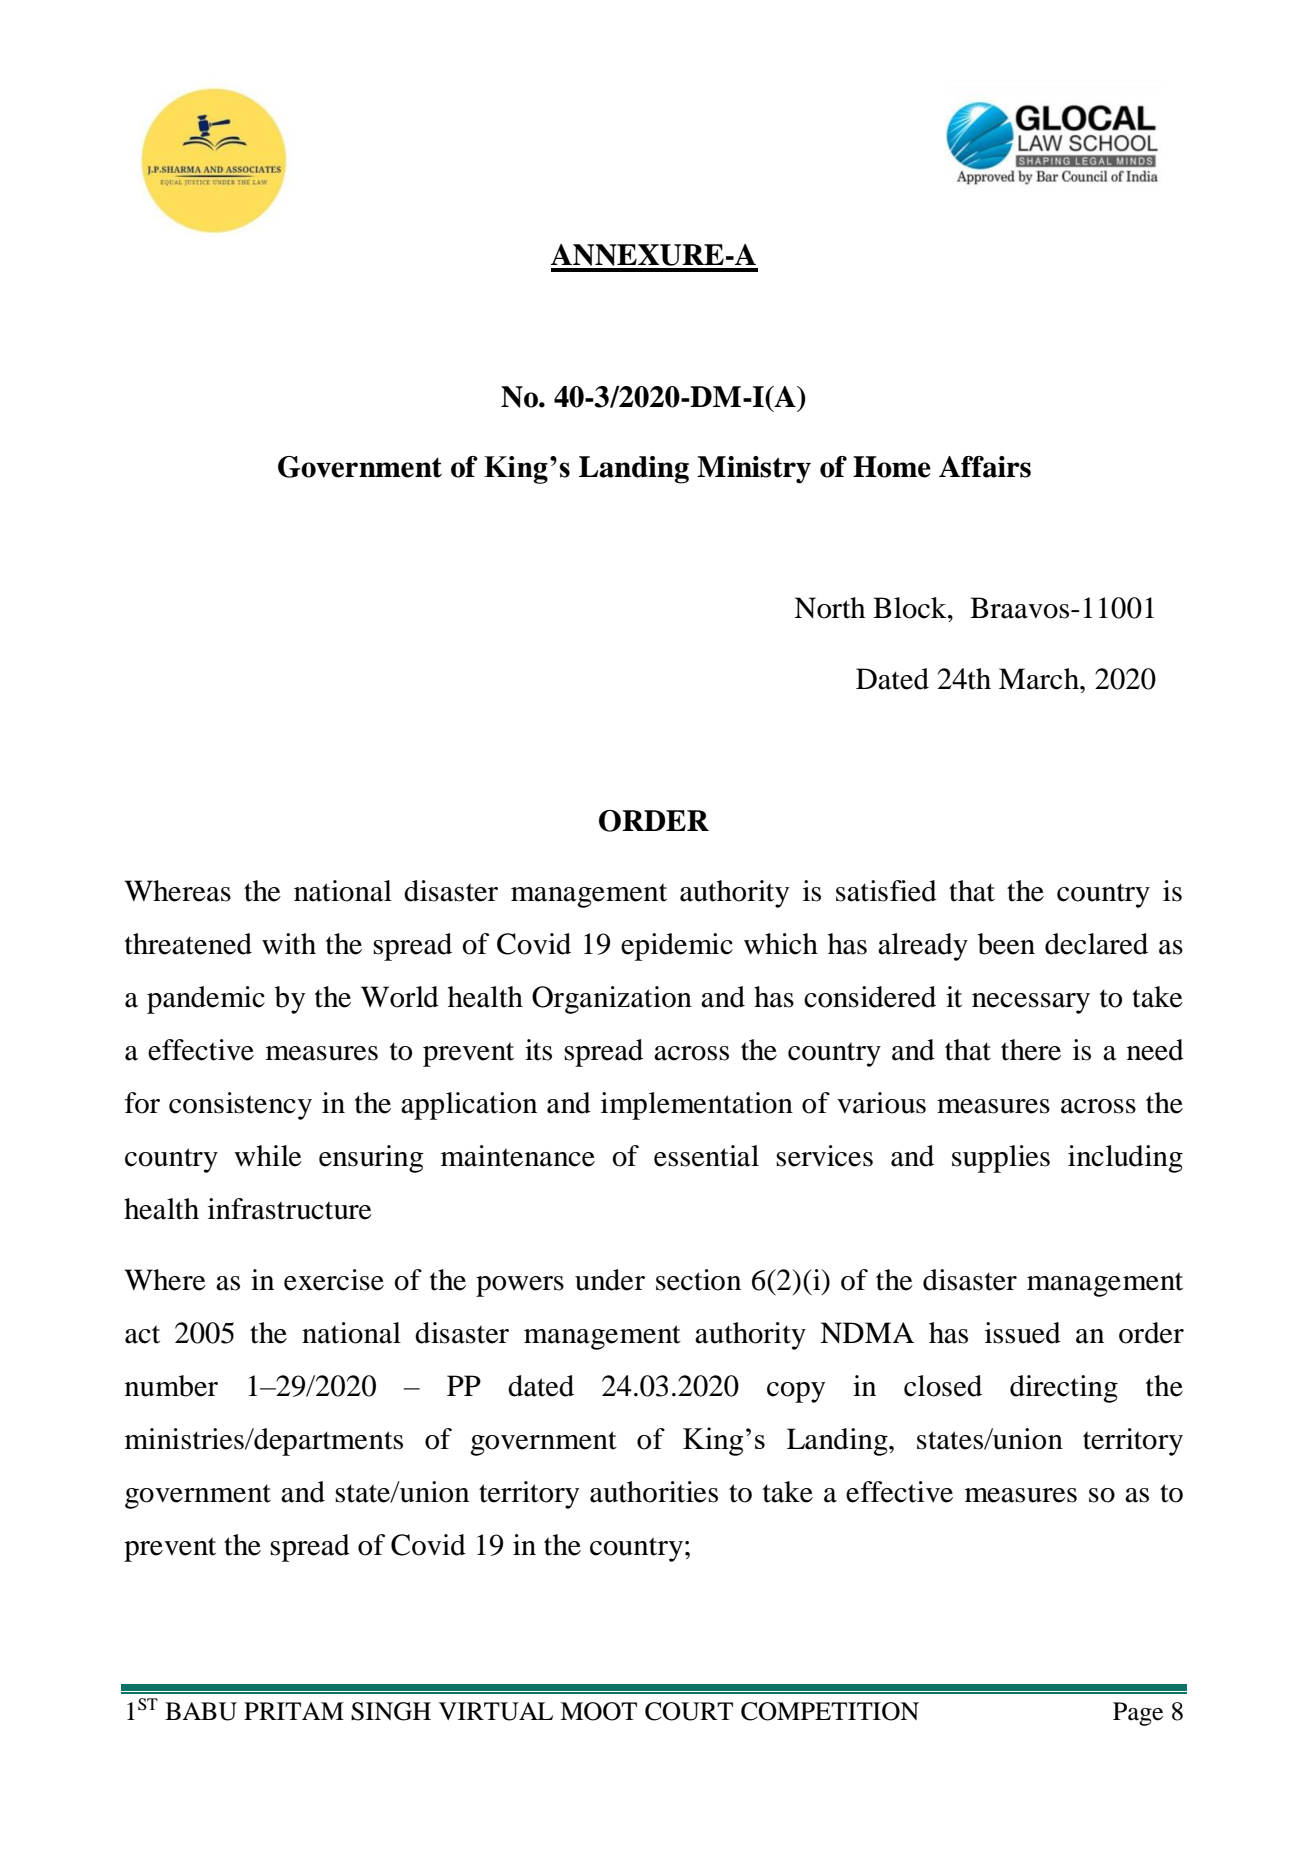  I want to click on consistency, so click(240, 1106).
